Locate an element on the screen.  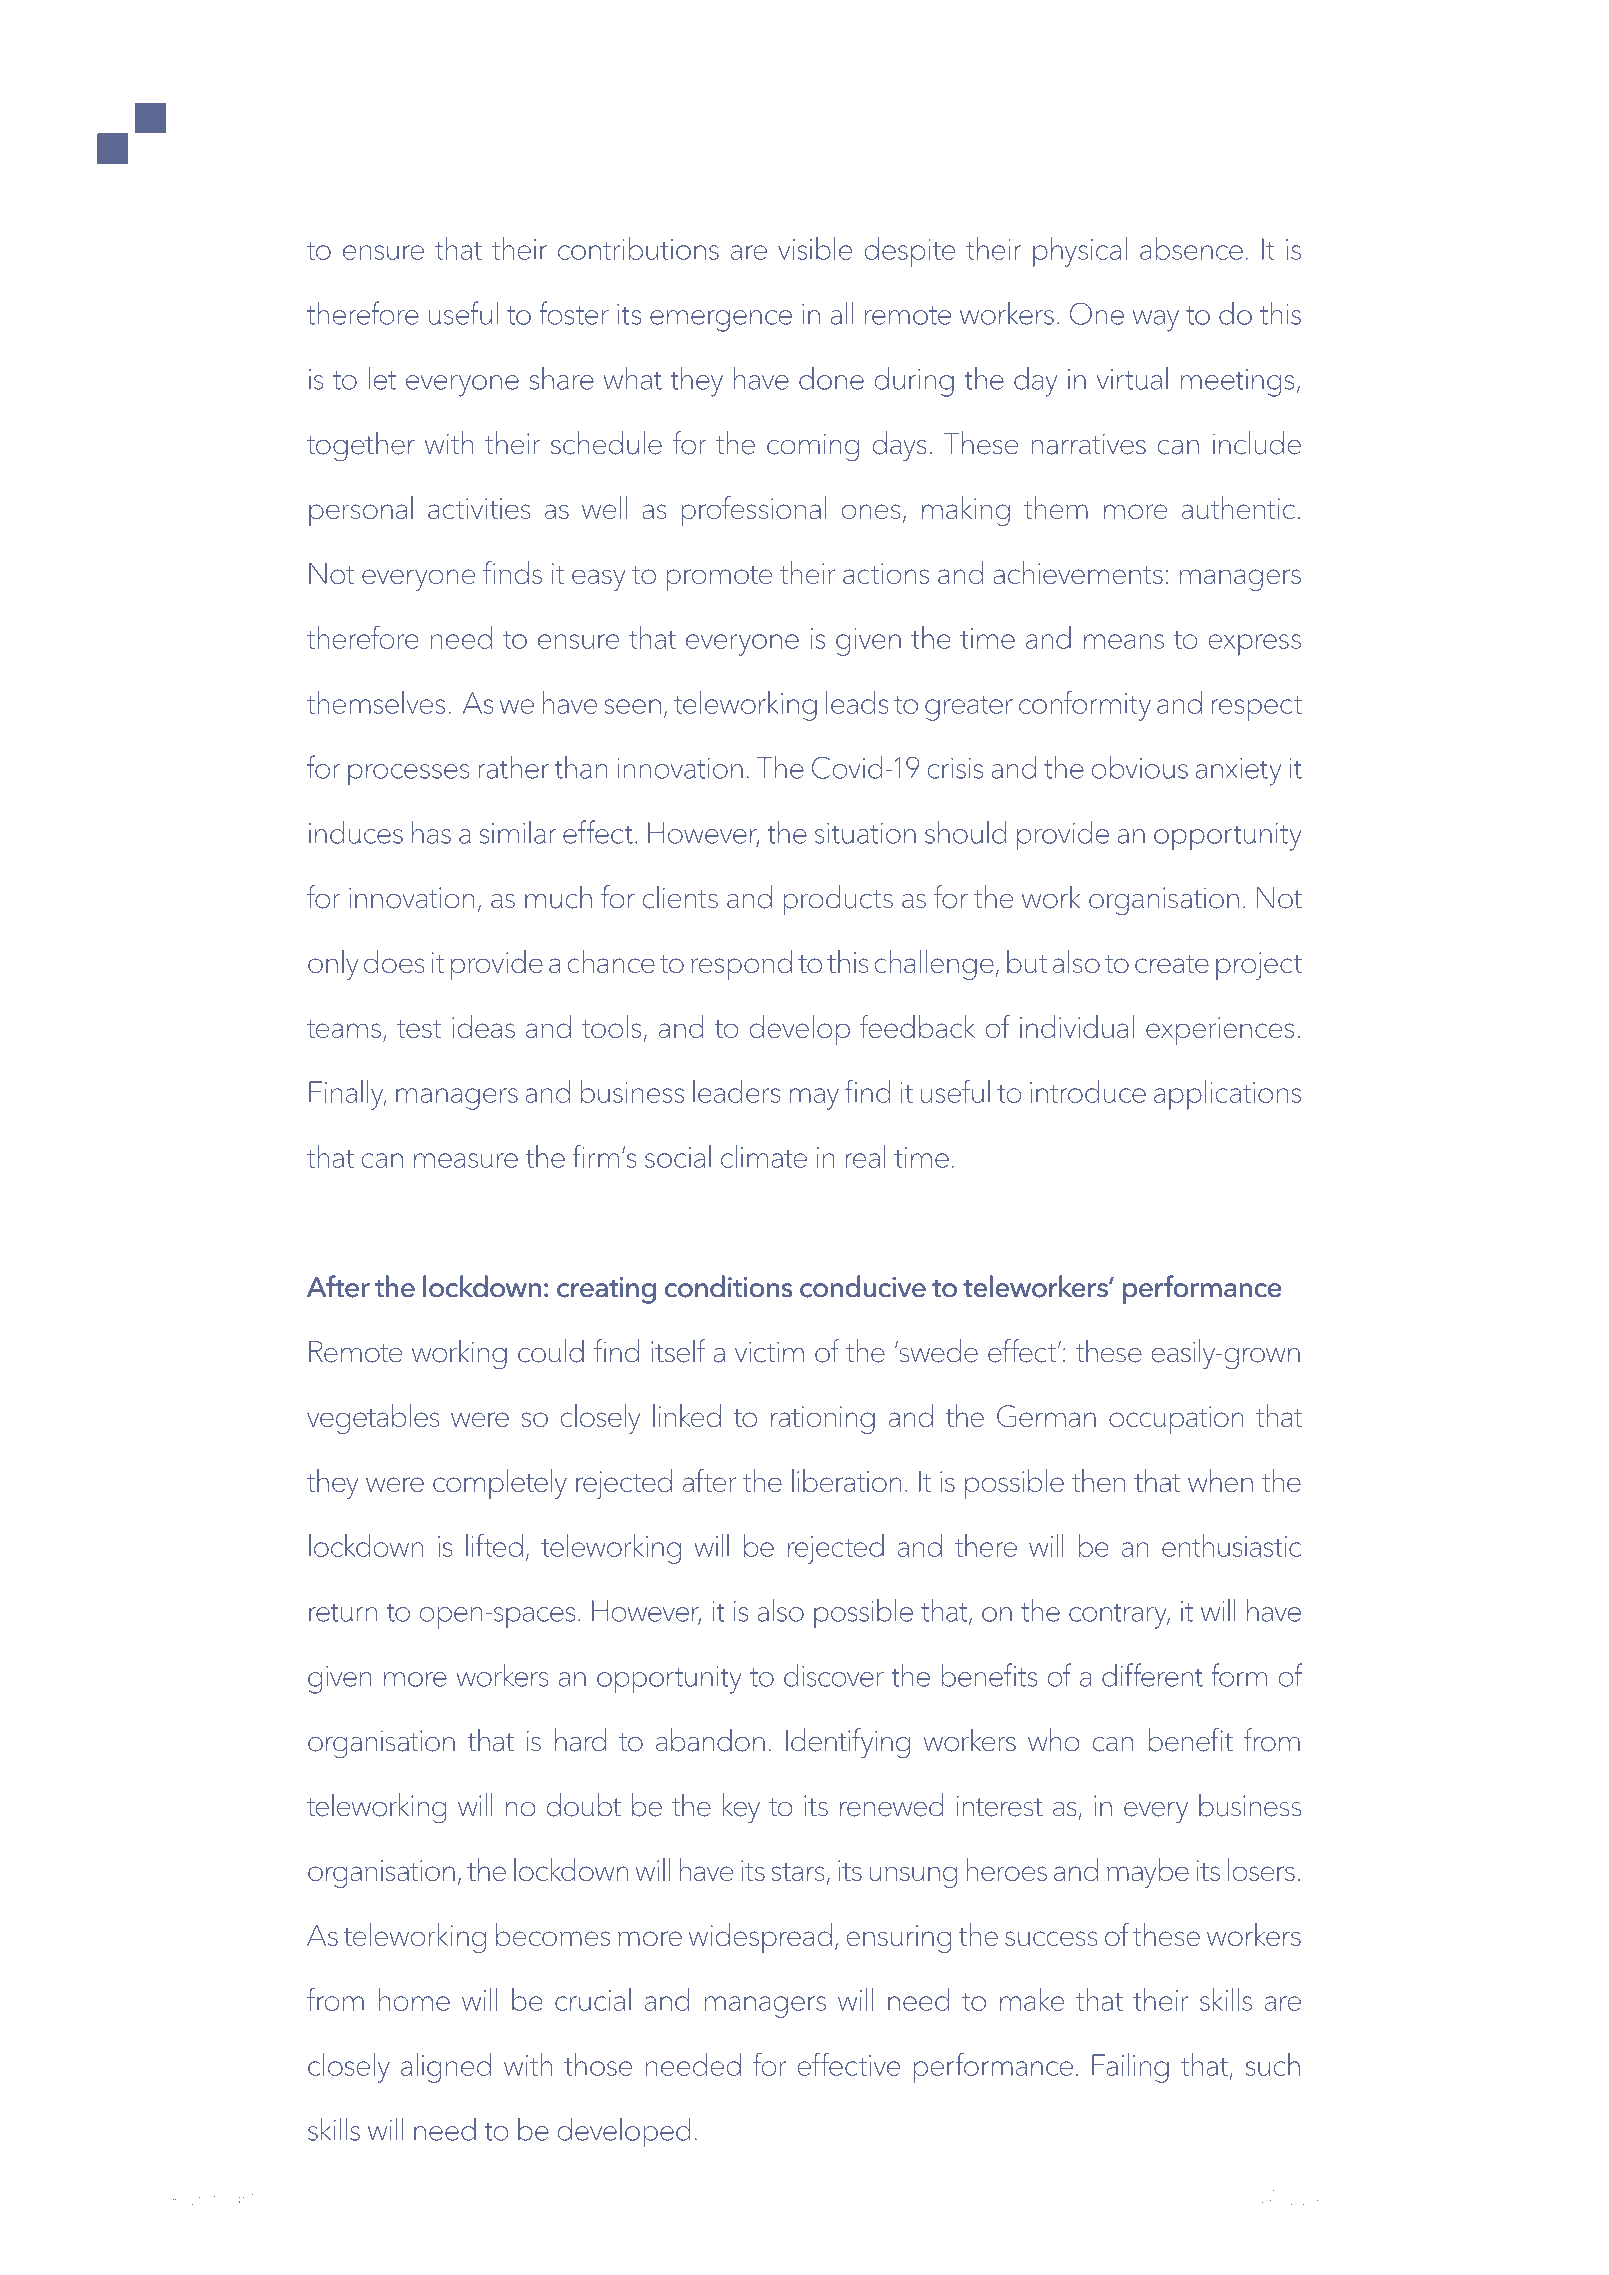
way is located at coordinates (1156, 321).
